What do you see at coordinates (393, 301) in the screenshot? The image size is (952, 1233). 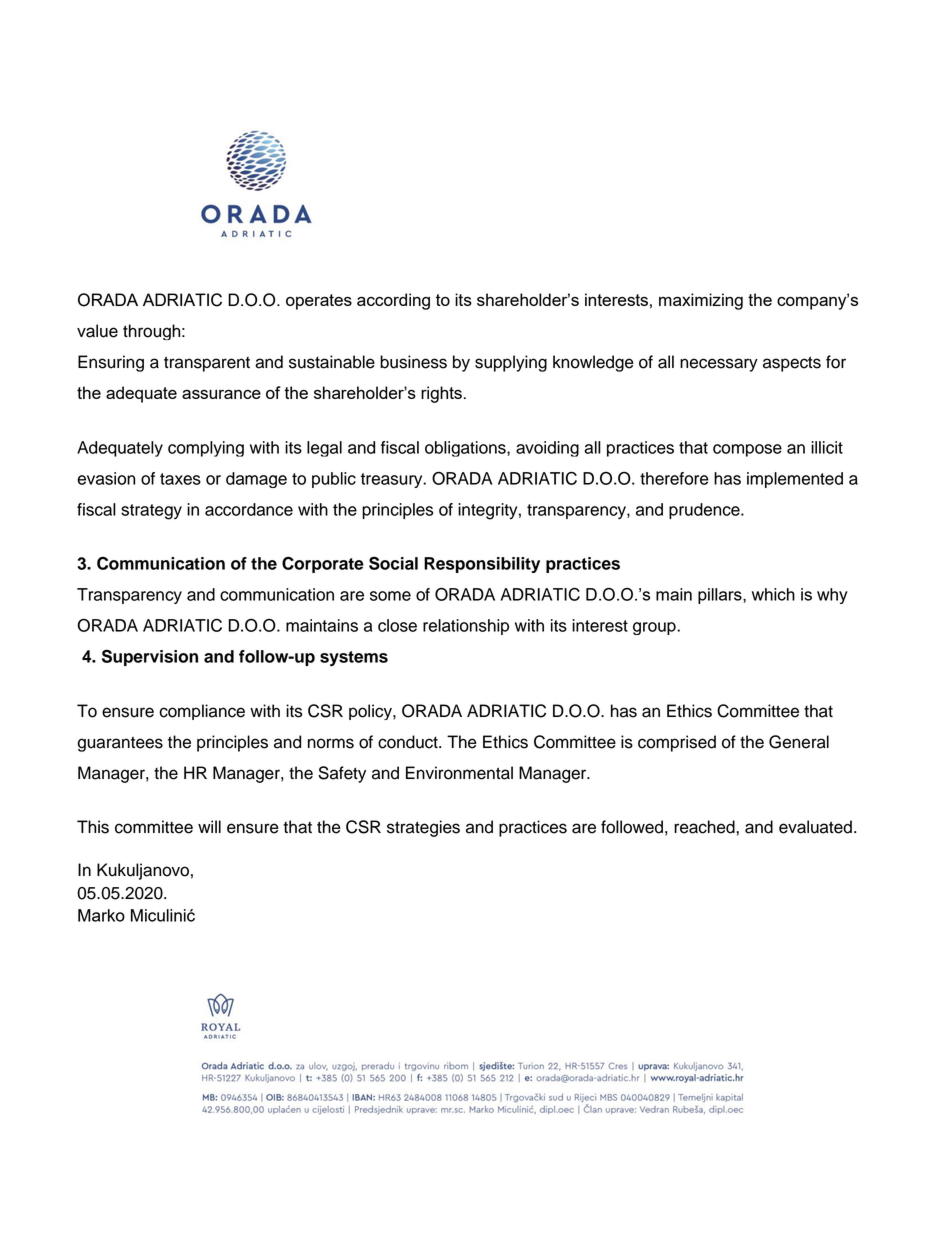 I see `according` at bounding box center [393, 301].
